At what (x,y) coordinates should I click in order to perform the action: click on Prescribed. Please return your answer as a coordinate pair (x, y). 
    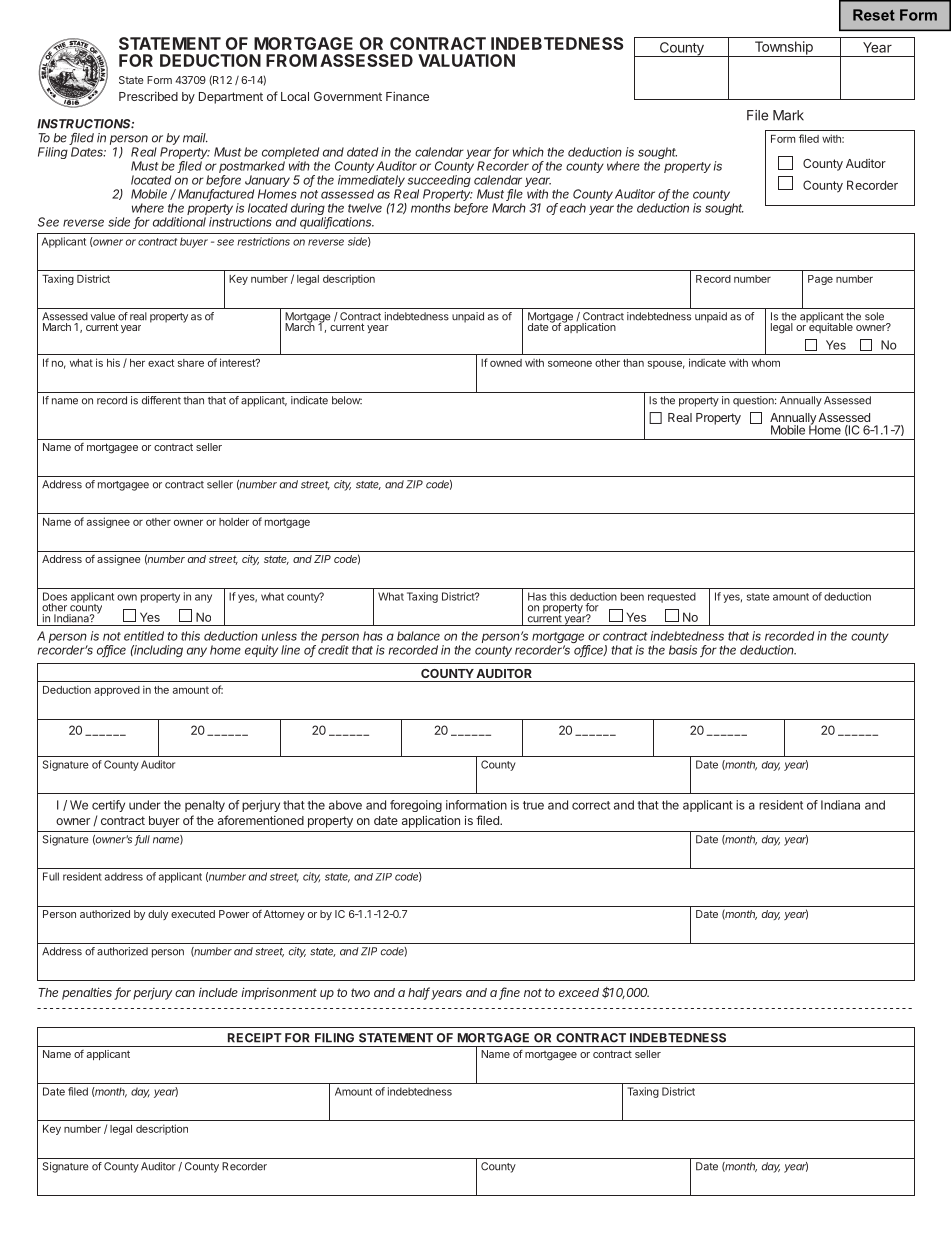
    Looking at the image, I should click on (148, 96).
